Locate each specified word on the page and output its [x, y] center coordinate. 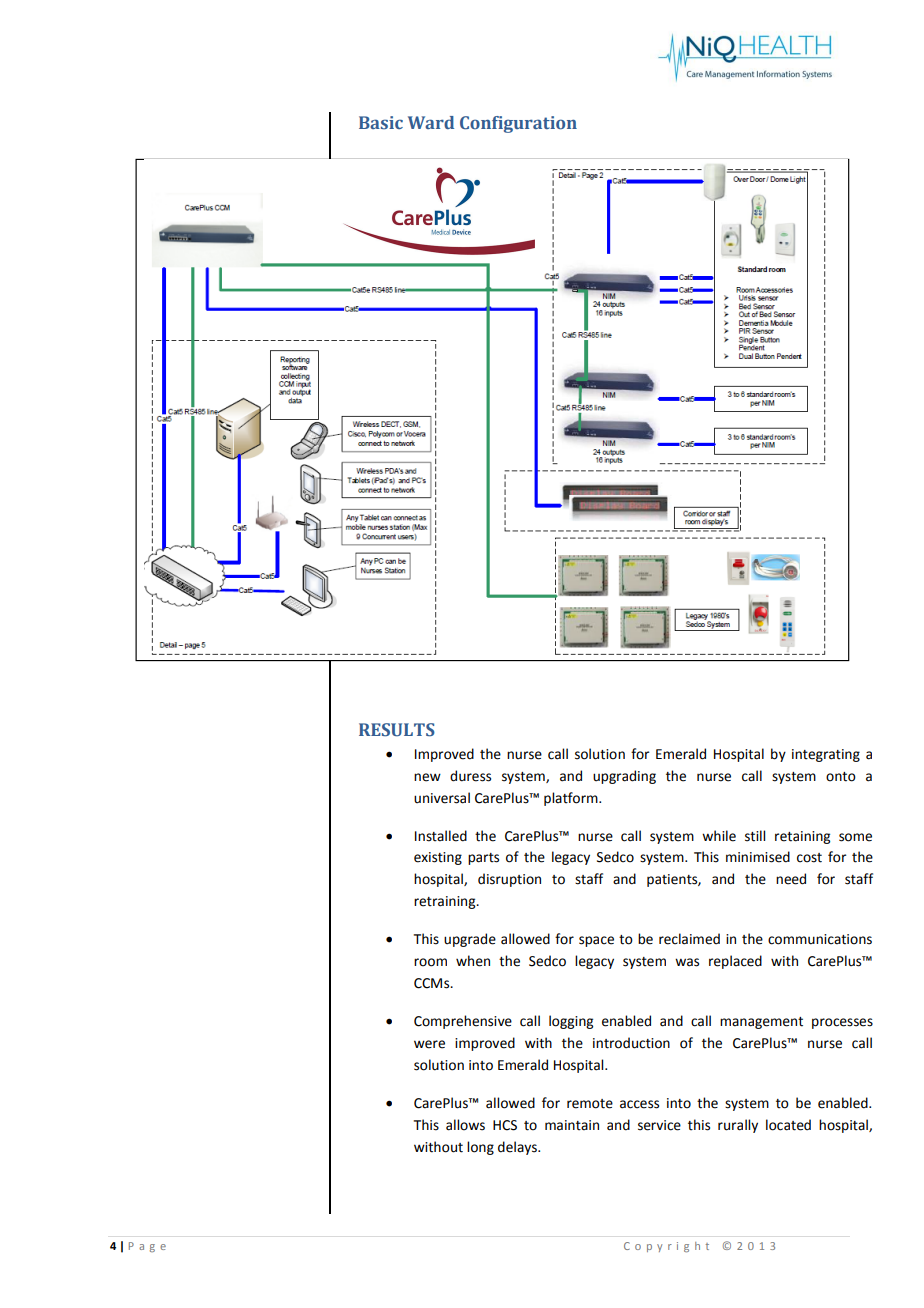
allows [465, 1125]
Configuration [518, 124]
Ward [431, 122]
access [639, 1104]
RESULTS [397, 730]
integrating [826, 755]
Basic [381, 122]
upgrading [624, 777]
